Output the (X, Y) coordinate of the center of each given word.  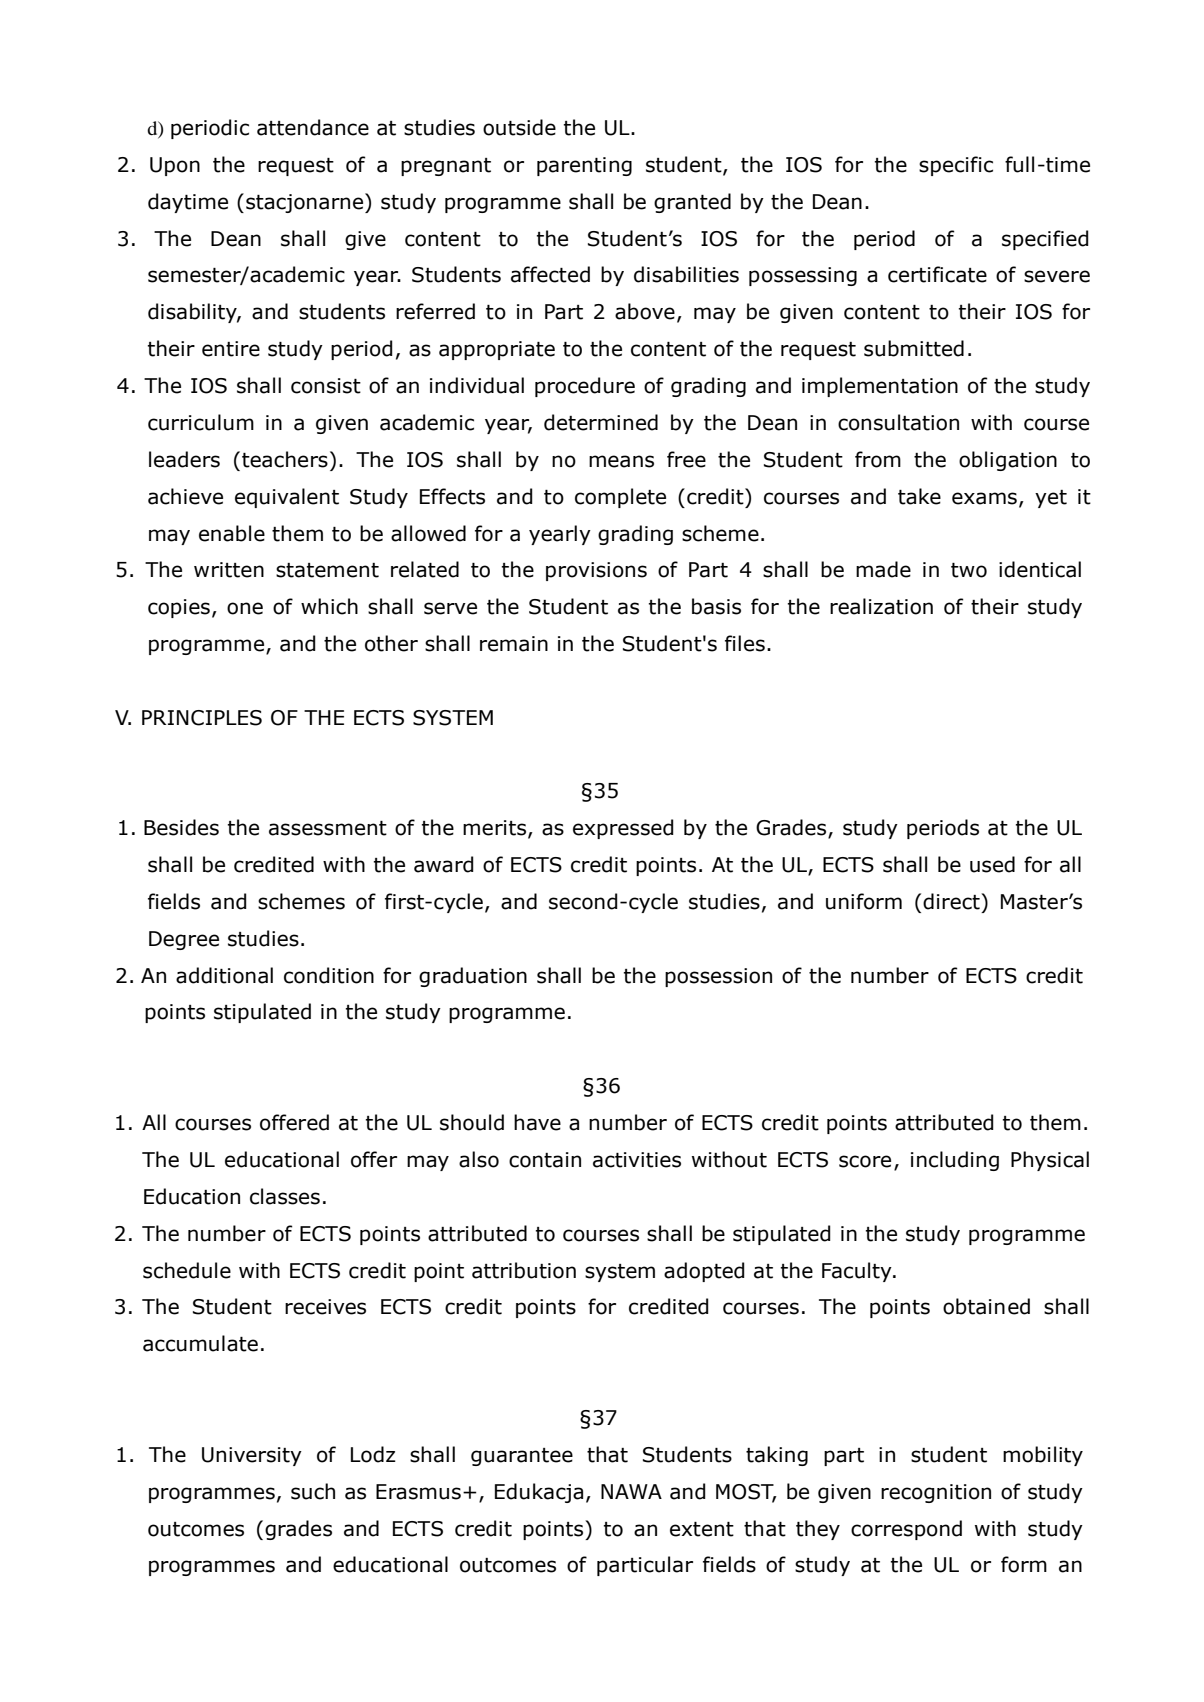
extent (702, 1529)
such (313, 1491)
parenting (584, 166)
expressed (623, 829)
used (992, 864)
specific (956, 166)
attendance (313, 127)
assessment (328, 828)
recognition (936, 1493)
